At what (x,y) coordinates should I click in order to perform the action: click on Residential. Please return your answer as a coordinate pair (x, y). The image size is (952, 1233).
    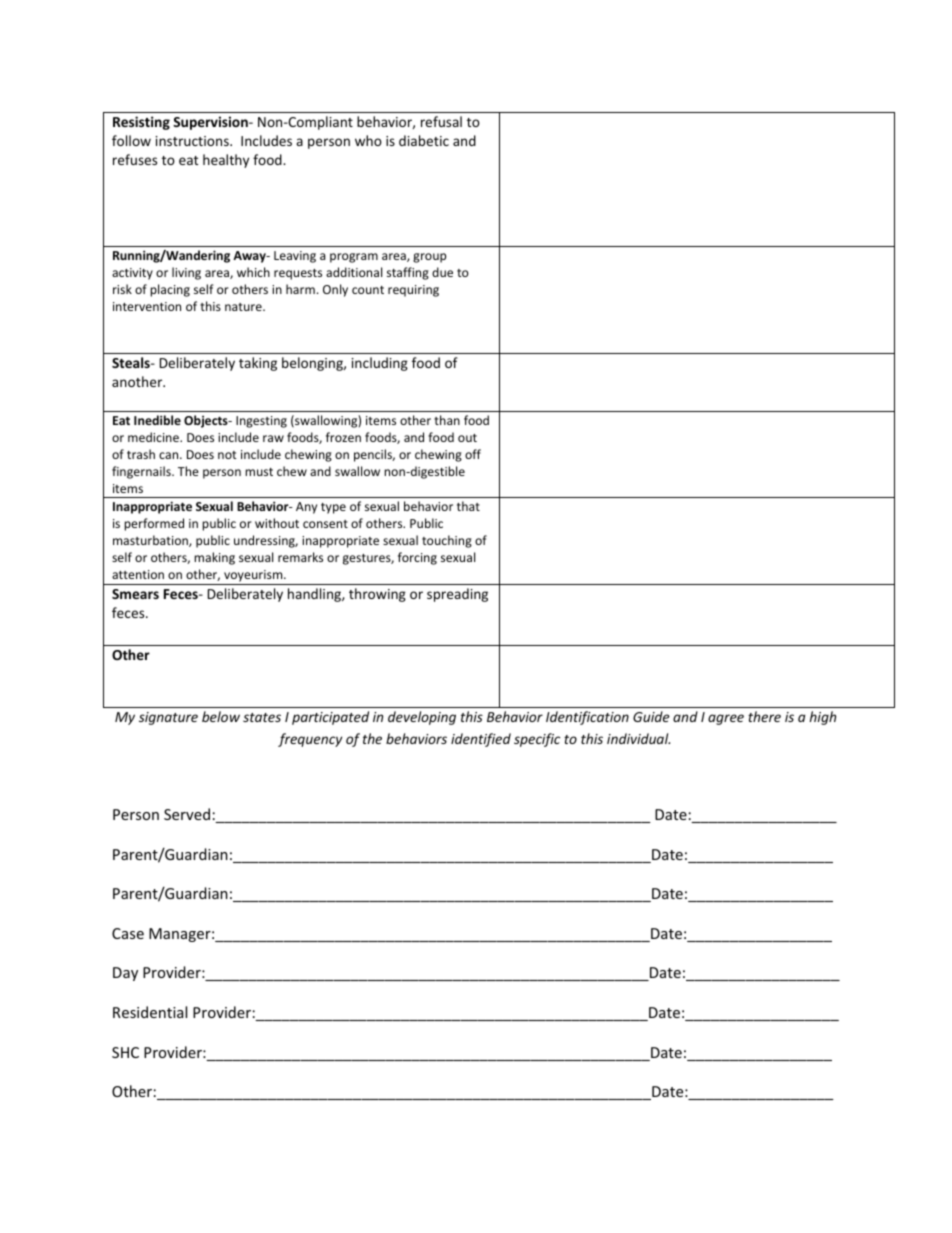
    Looking at the image, I should click on (150, 1012).
